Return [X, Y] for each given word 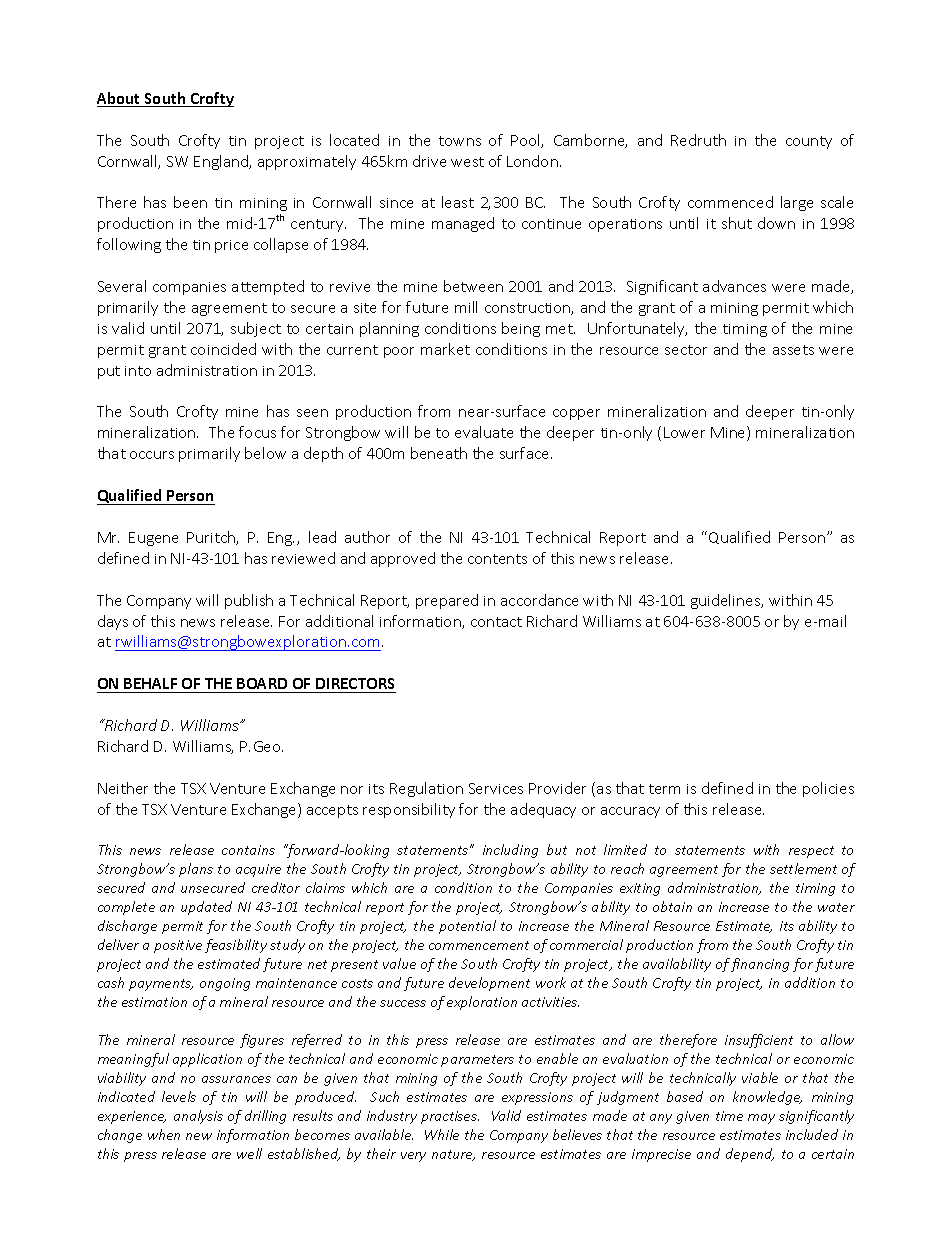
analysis [198, 1117]
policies [828, 789]
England [222, 162]
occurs [152, 455]
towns [460, 141]
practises [450, 1117]
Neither [123, 788]
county [809, 142]
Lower [684, 432]
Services [496, 788]
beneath [439, 453]
